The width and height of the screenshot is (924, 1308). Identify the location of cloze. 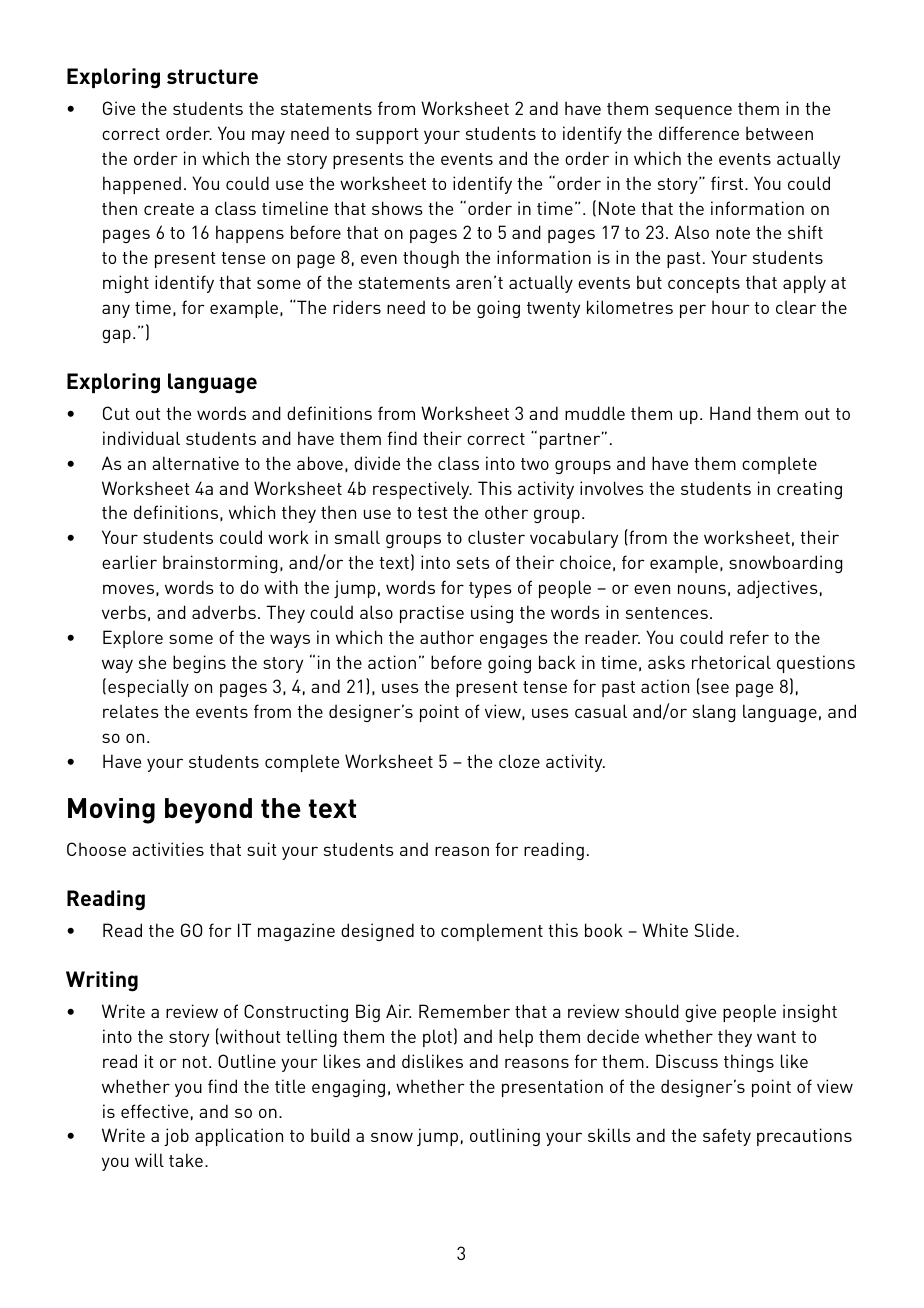
(519, 761).
